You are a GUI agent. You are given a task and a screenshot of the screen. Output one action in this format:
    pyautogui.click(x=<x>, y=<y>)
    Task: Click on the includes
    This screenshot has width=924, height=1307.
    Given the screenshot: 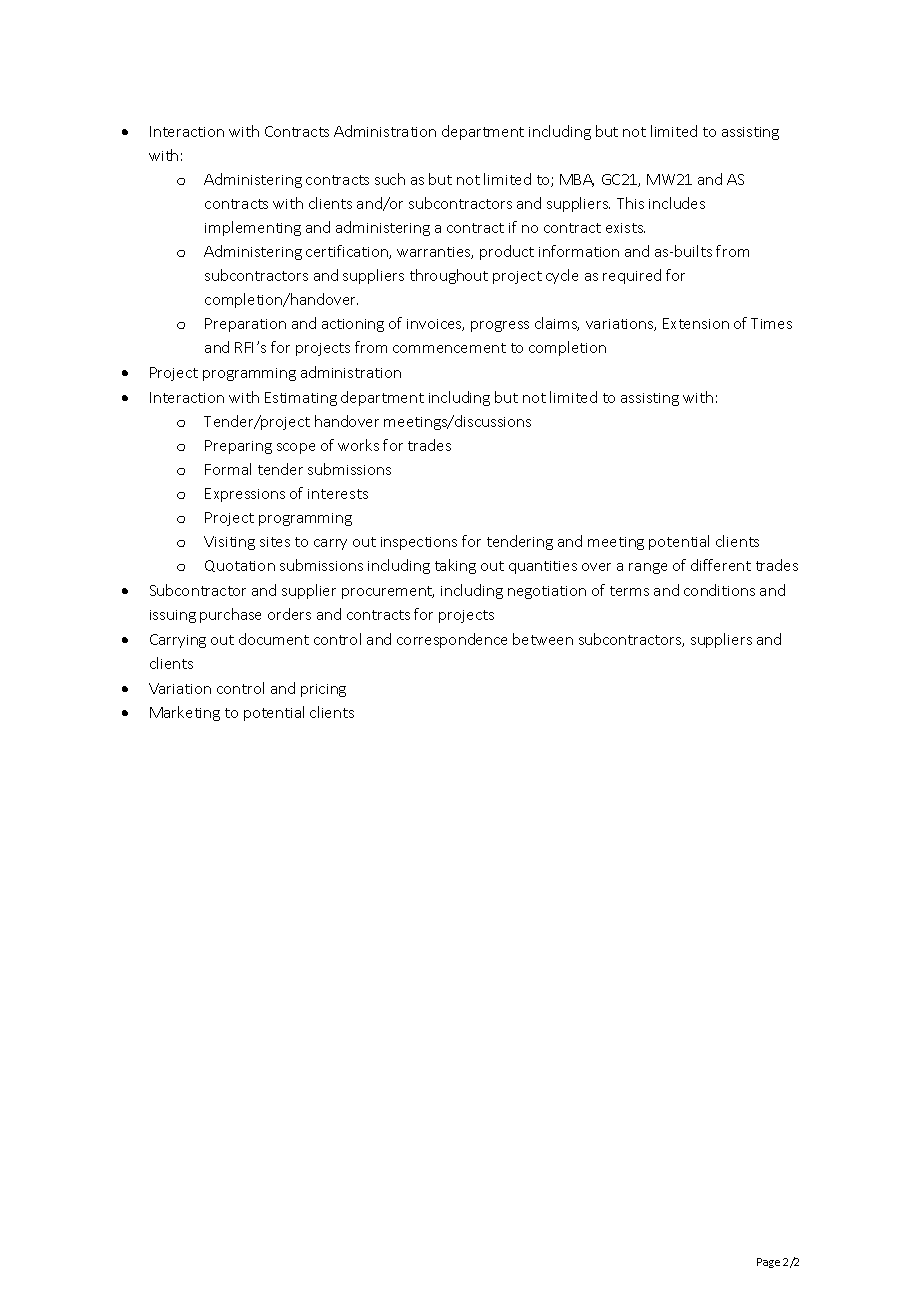 What is the action you would take?
    pyautogui.click(x=677, y=203)
